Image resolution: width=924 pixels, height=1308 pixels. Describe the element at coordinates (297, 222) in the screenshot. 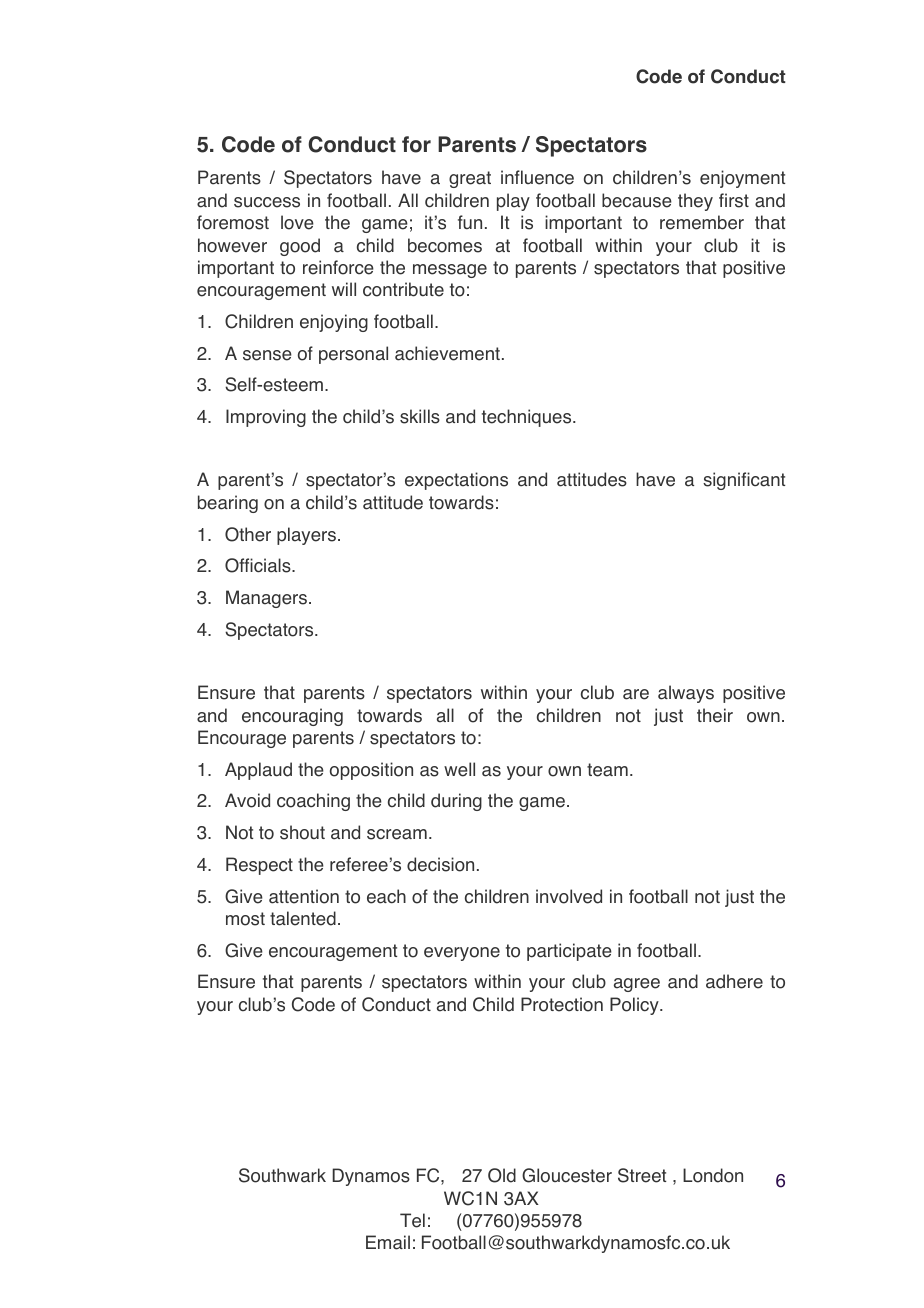

I see `love` at that location.
